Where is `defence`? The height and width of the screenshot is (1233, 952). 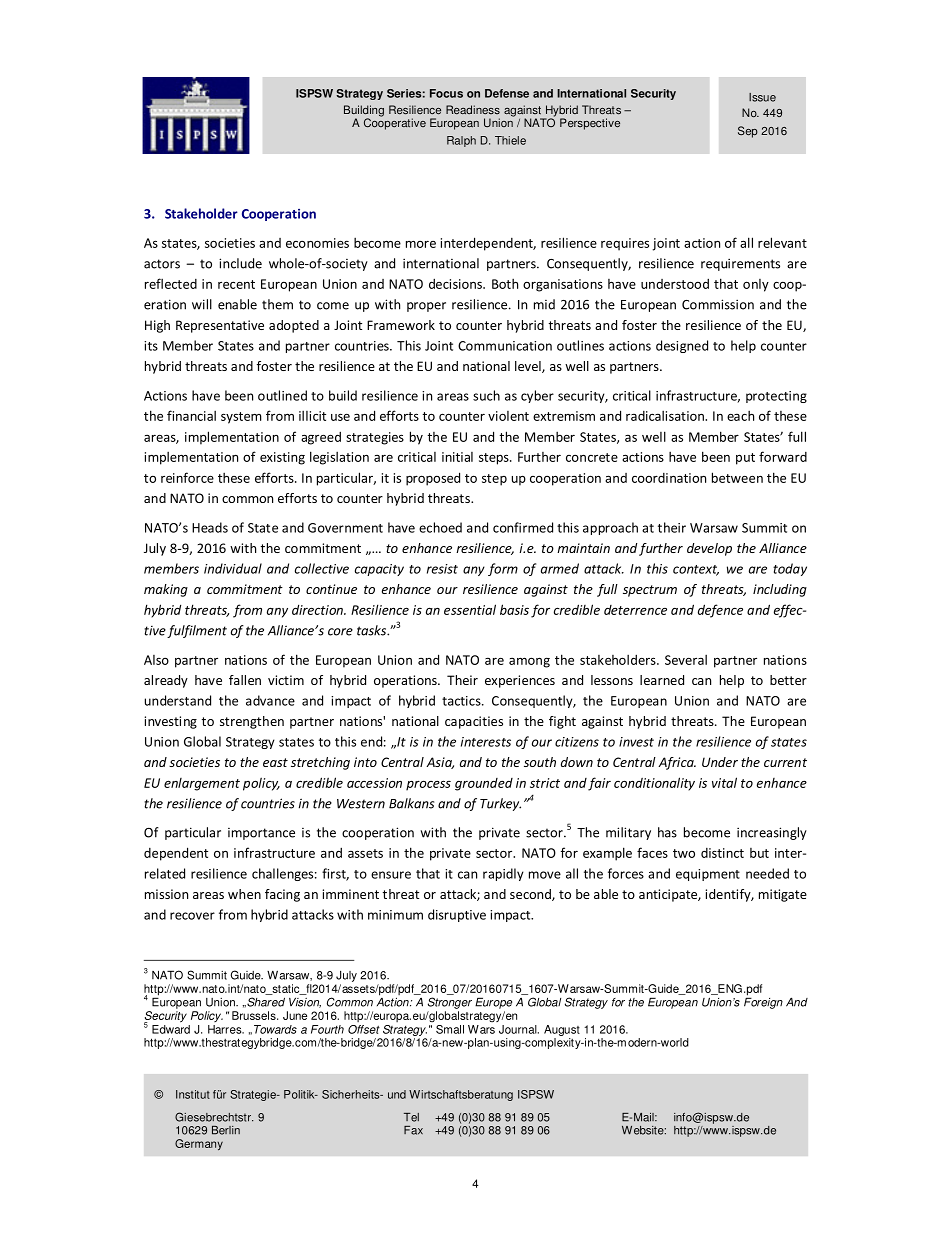
defence is located at coordinates (720, 611).
